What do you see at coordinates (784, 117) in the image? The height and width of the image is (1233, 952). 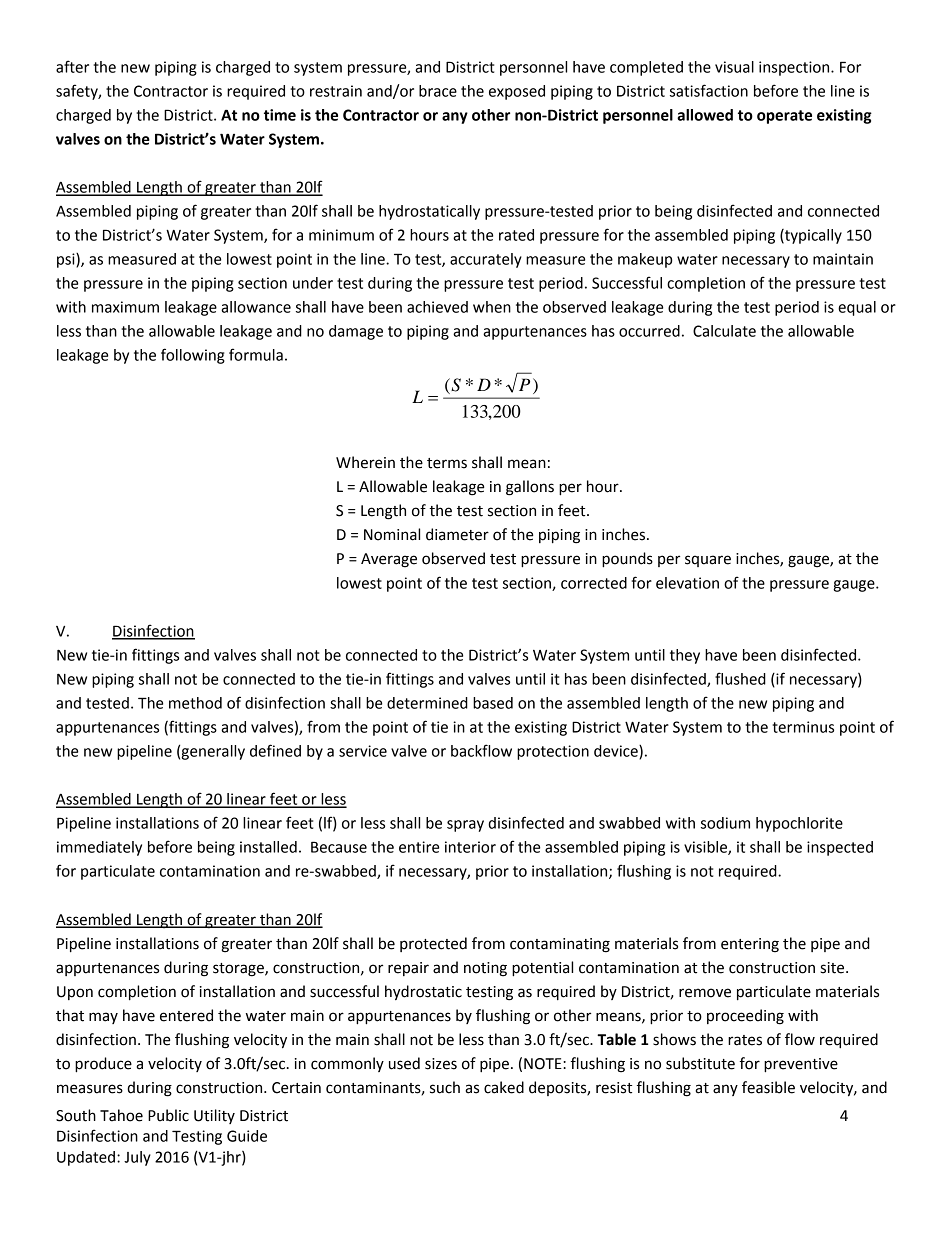 I see `operate` at bounding box center [784, 117].
